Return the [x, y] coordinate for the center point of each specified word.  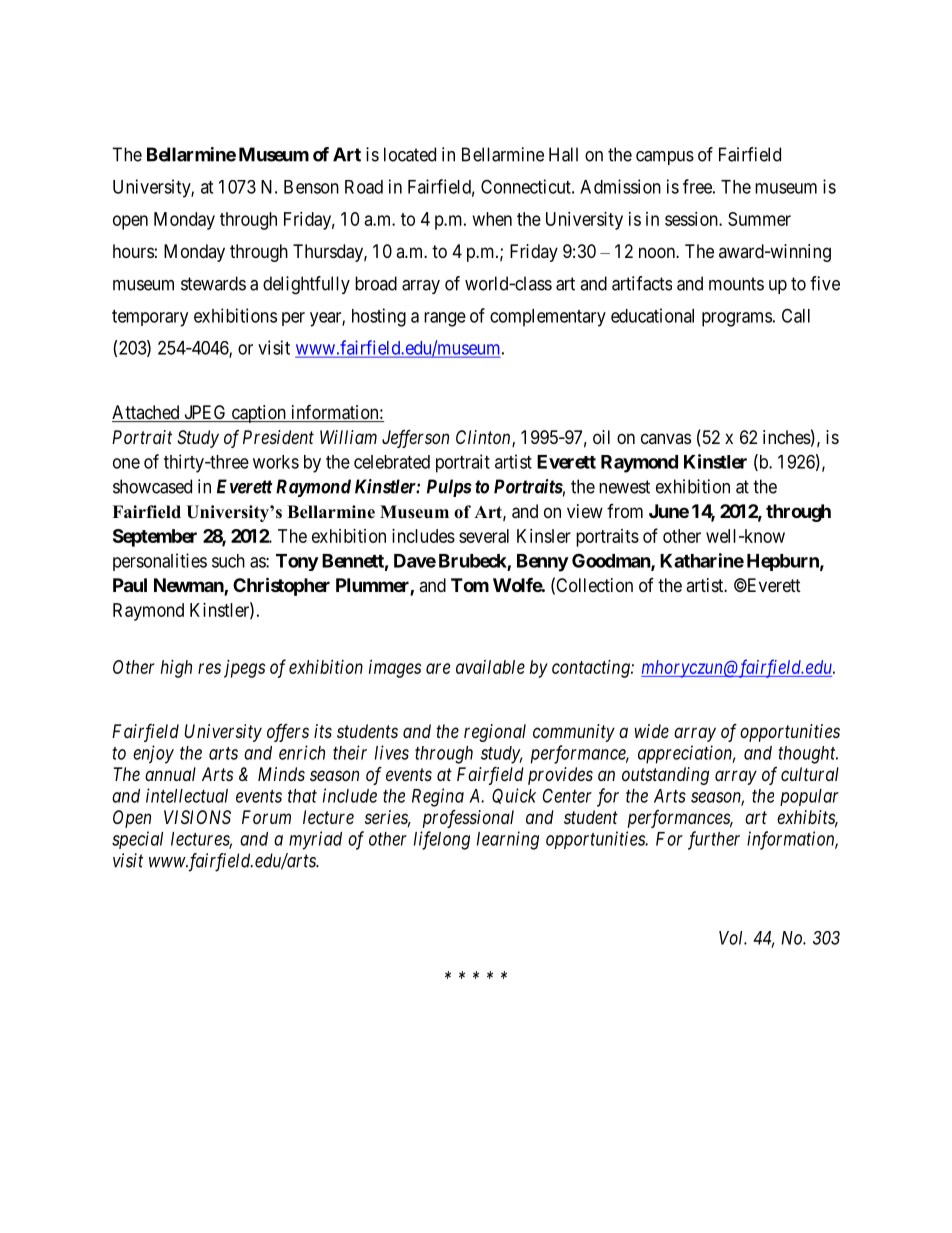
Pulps [449, 488]
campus [665, 158]
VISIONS [197, 817]
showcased [152, 486]
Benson [311, 187]
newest [624, 487]
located [410, 154]
